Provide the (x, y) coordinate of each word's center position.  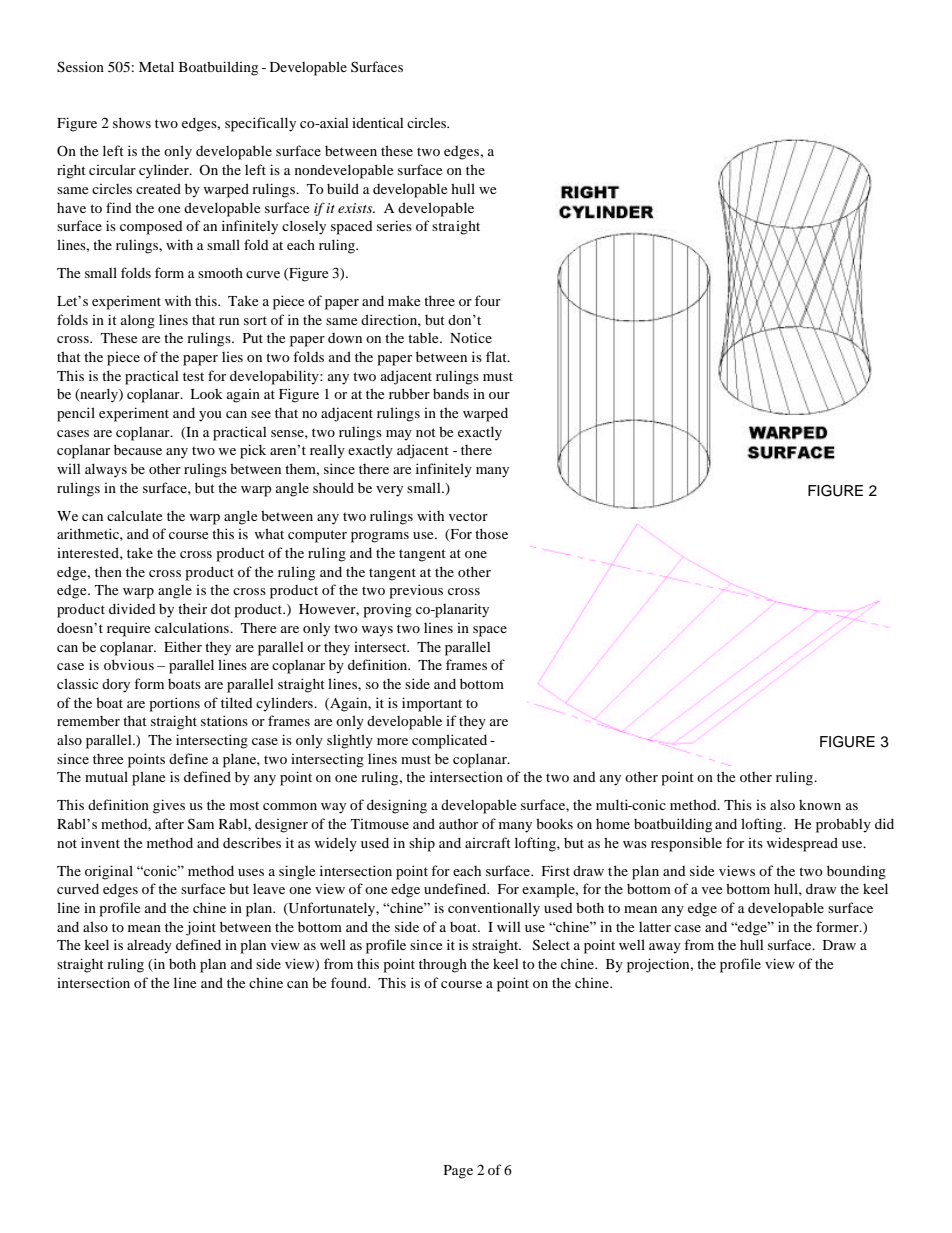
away (665, 948)
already (149, 946)
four (488, 300)
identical (378, 122)
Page (458, 1172)
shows (132, 122)
